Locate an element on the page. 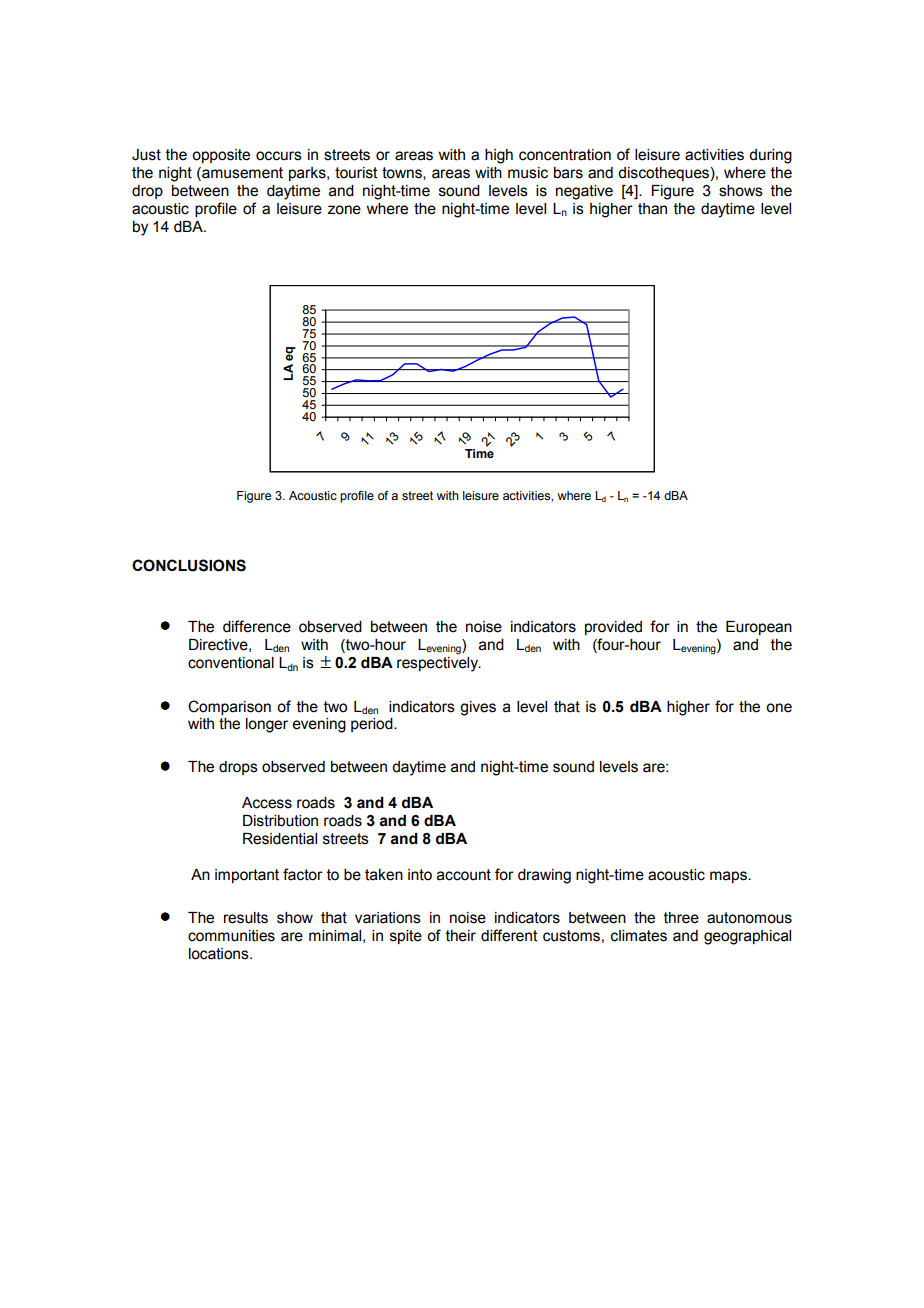 Image resolution: width=924 pixels, height=1308 pixels. communities is located at coordinates (231, 936).
